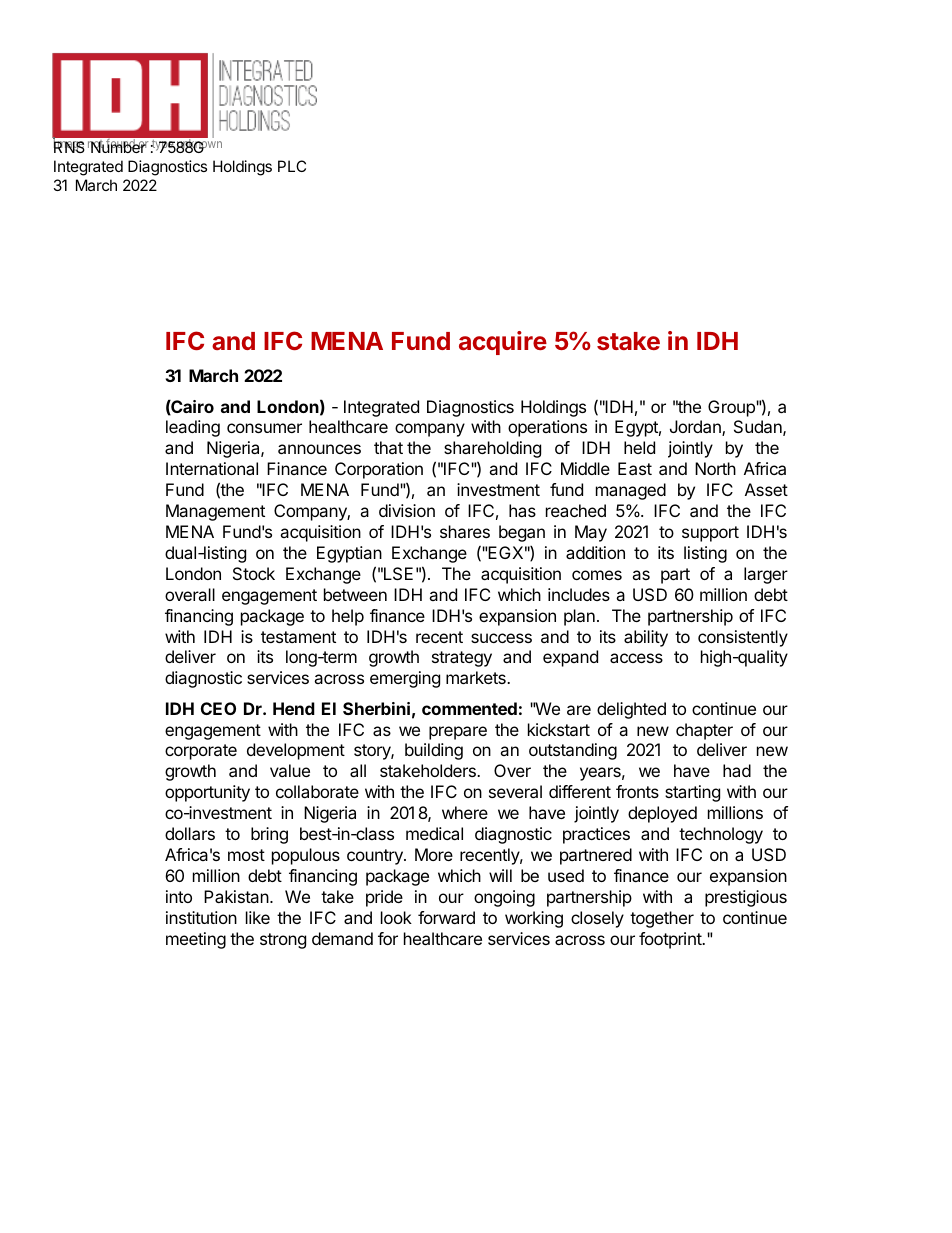  I want to click on institution, so click(201, 917).
